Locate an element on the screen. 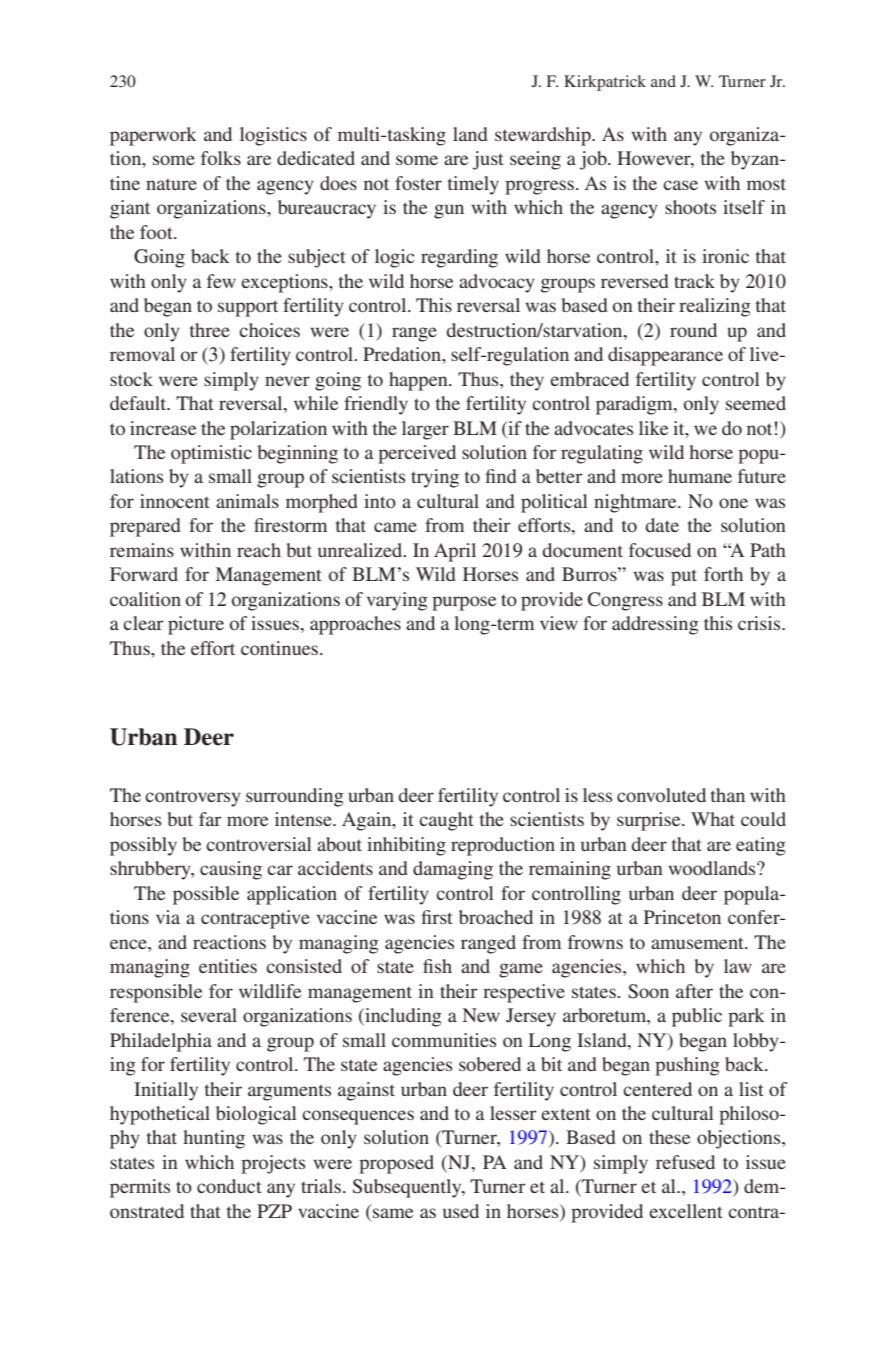 The width and height of the screenshot is (896, 1359). folks is located at coordinates (221, 158).
